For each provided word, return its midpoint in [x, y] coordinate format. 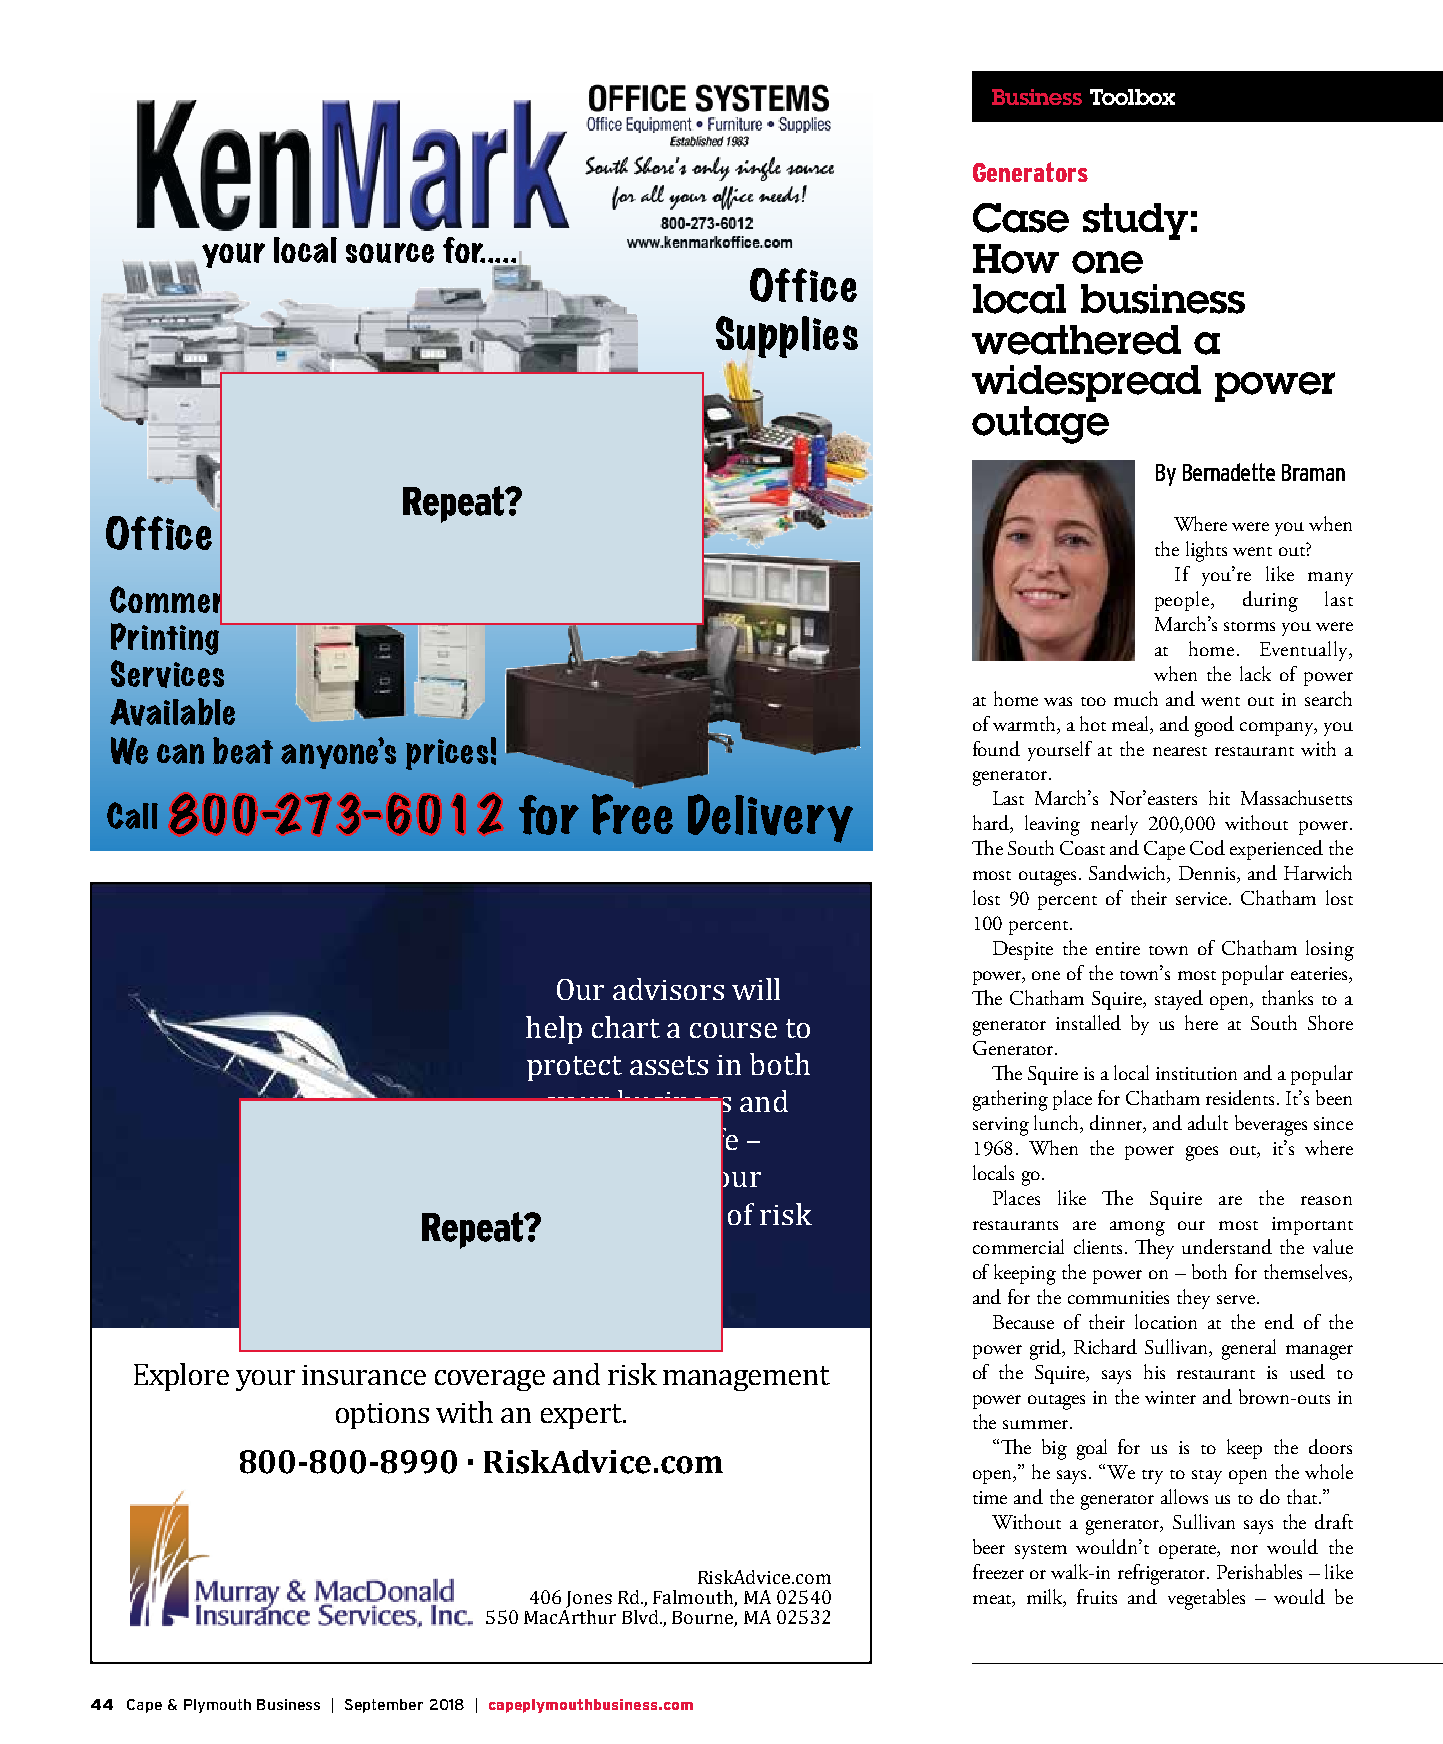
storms [1249, 626]
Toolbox [1132, 97]
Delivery [770, 818]
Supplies [787, 337]
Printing [166, 638]
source [390, 253]
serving [1001, 1126]
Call [132, 815]
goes [1202, 1153]
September [384, 1706]
